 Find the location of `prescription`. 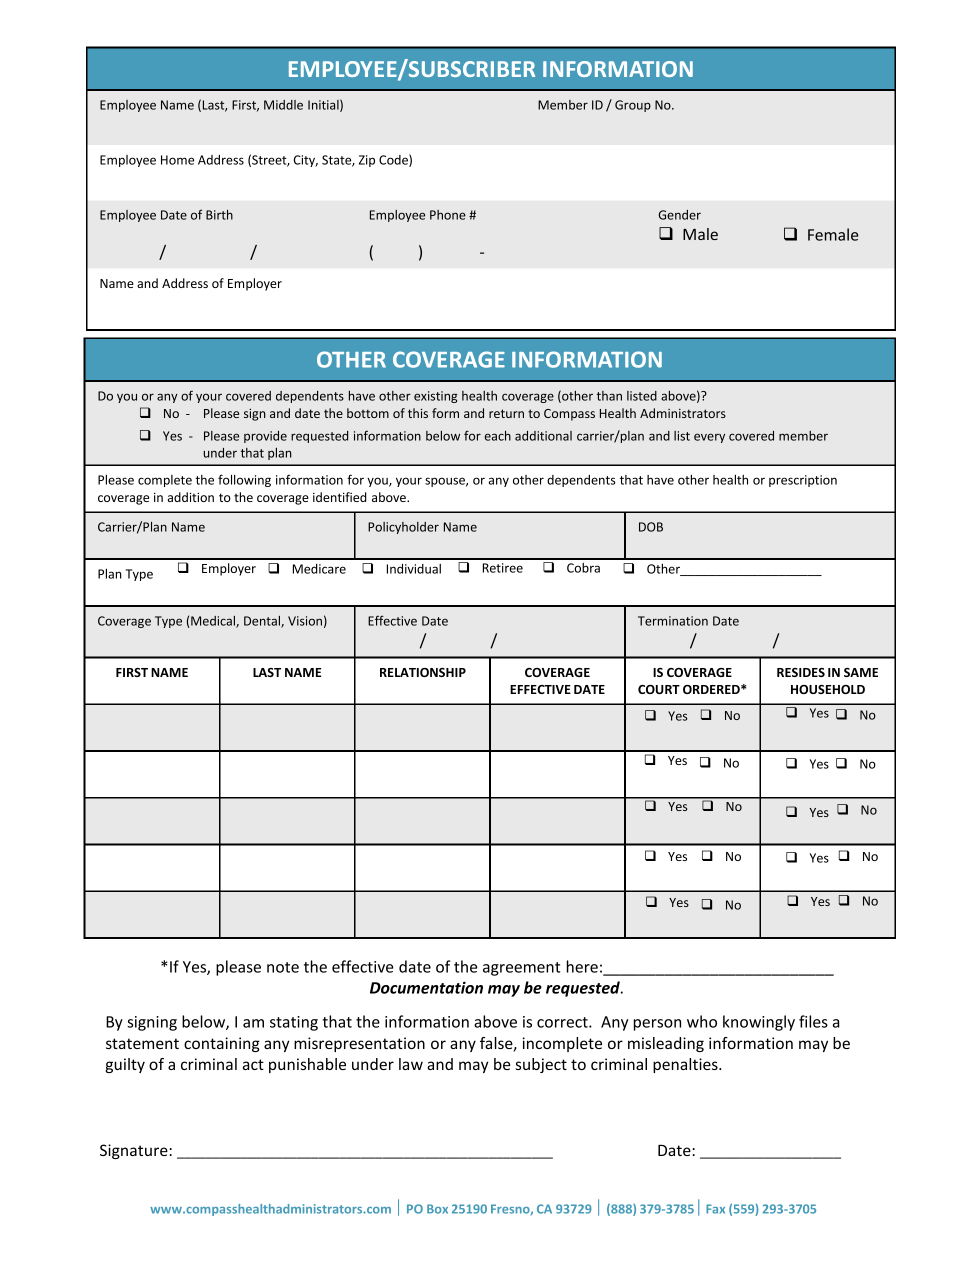

prescription is located at coordinates (803, 481).
